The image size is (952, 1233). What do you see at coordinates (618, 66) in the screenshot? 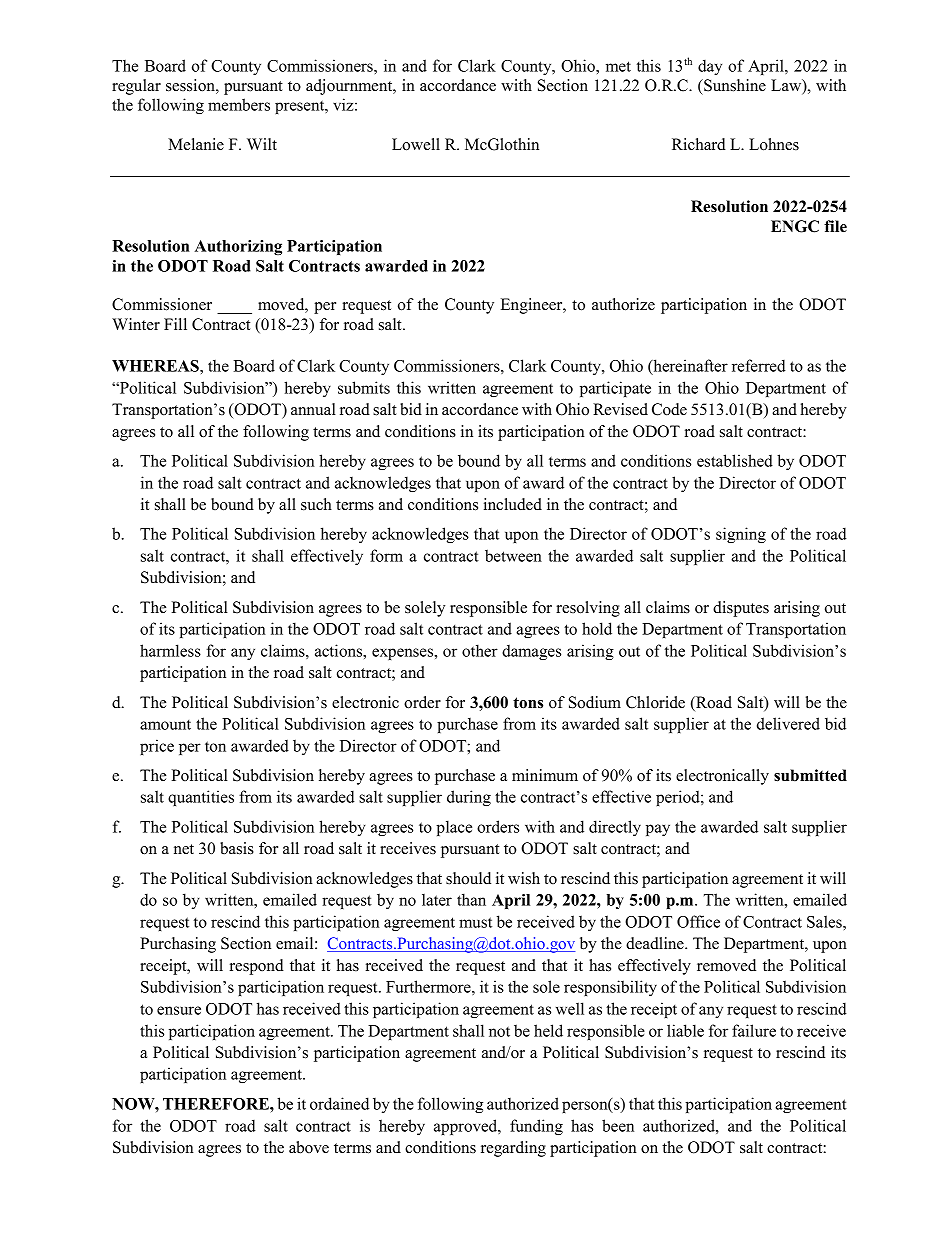
I see `met` at bounding box center [618, 66].
